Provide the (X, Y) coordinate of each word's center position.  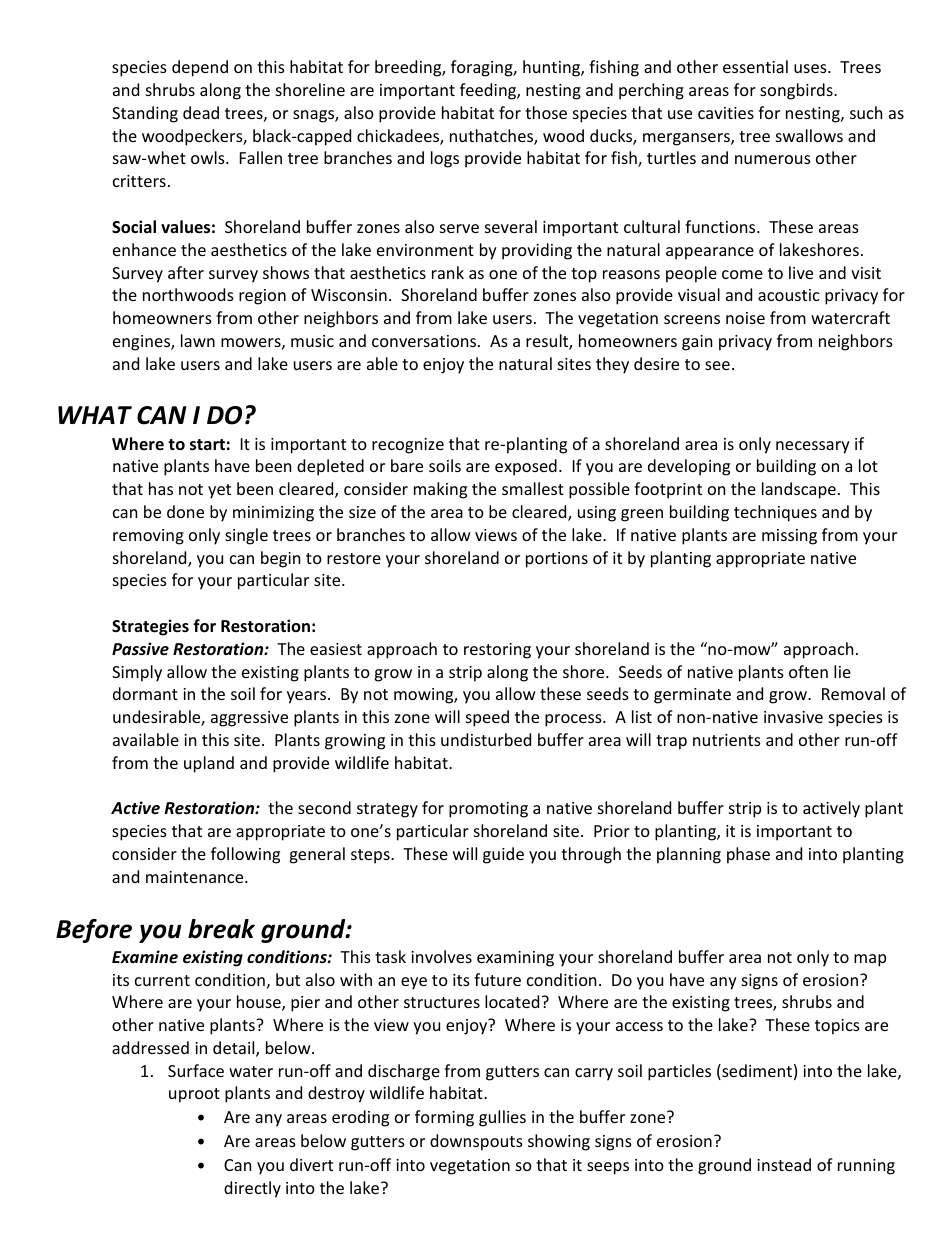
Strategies (150, 627)
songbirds (797, 91)
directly (252, 1189)
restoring (497, 651)
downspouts (476, 1142)
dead (201, 112)
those (546, 112)
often (808, 671)
